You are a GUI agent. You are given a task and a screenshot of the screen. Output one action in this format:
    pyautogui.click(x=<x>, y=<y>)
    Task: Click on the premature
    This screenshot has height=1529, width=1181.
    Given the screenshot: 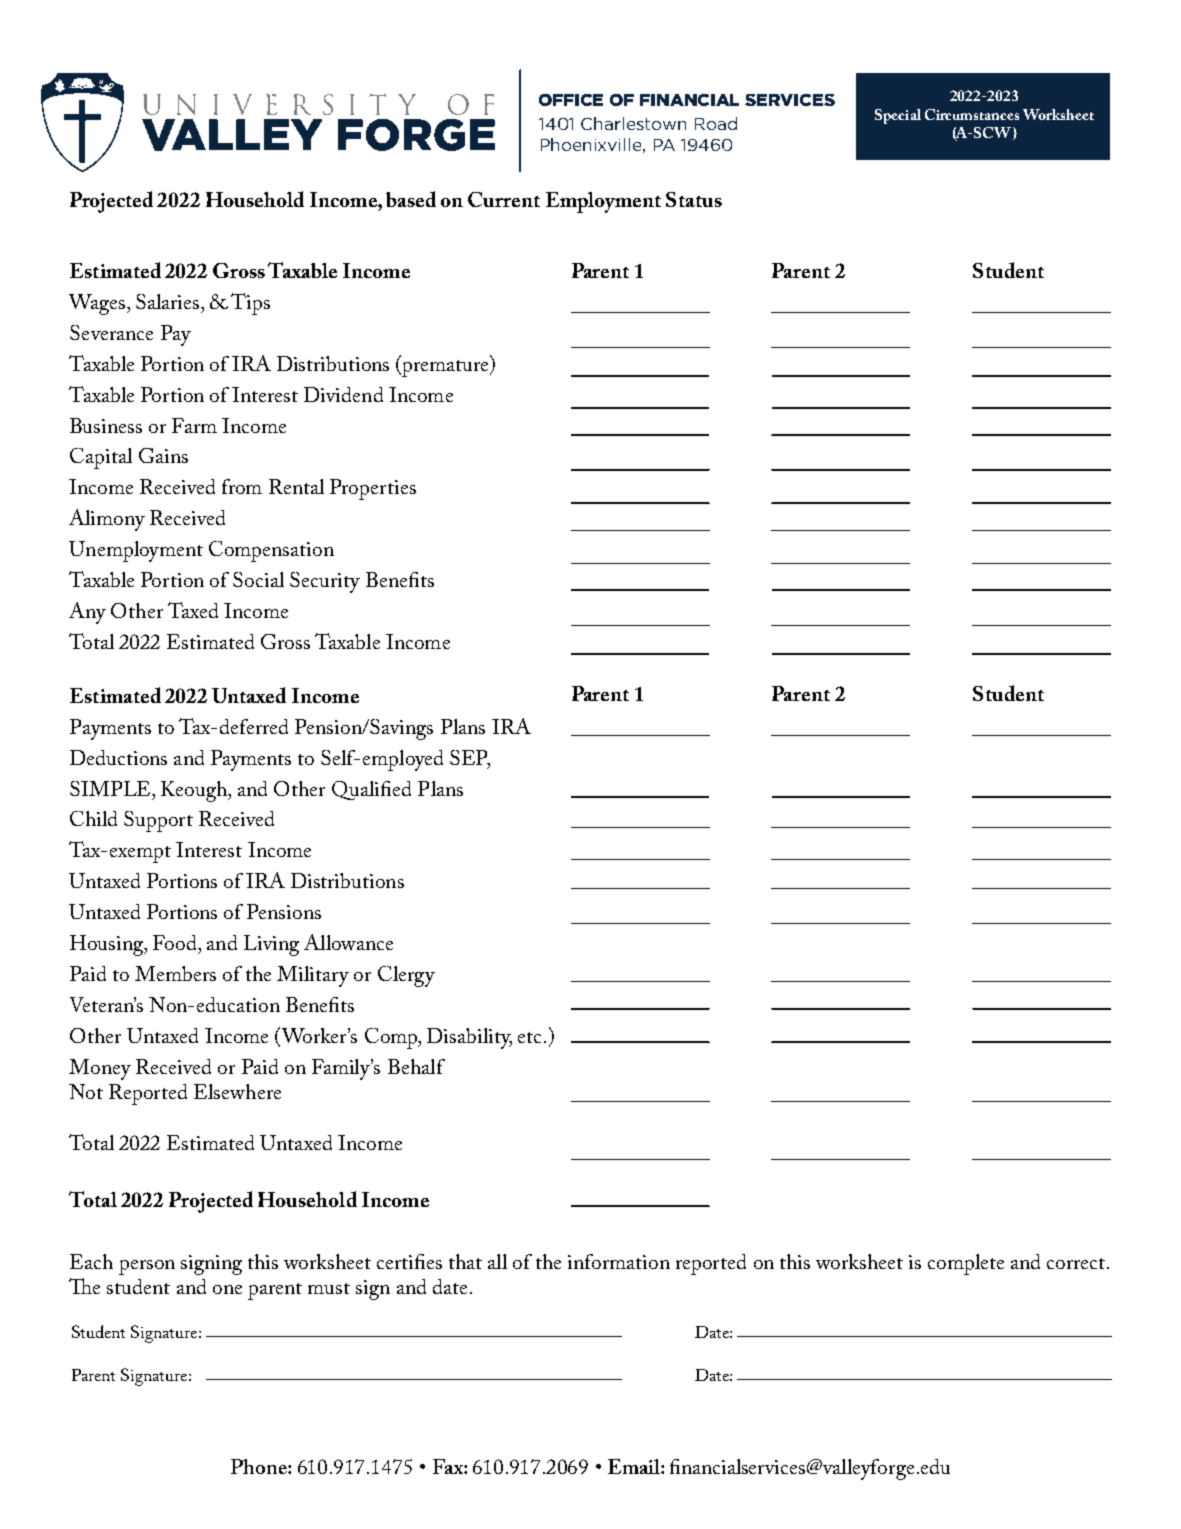 What is the action you would take?
    pyautogui.click(x=445, y=368)
